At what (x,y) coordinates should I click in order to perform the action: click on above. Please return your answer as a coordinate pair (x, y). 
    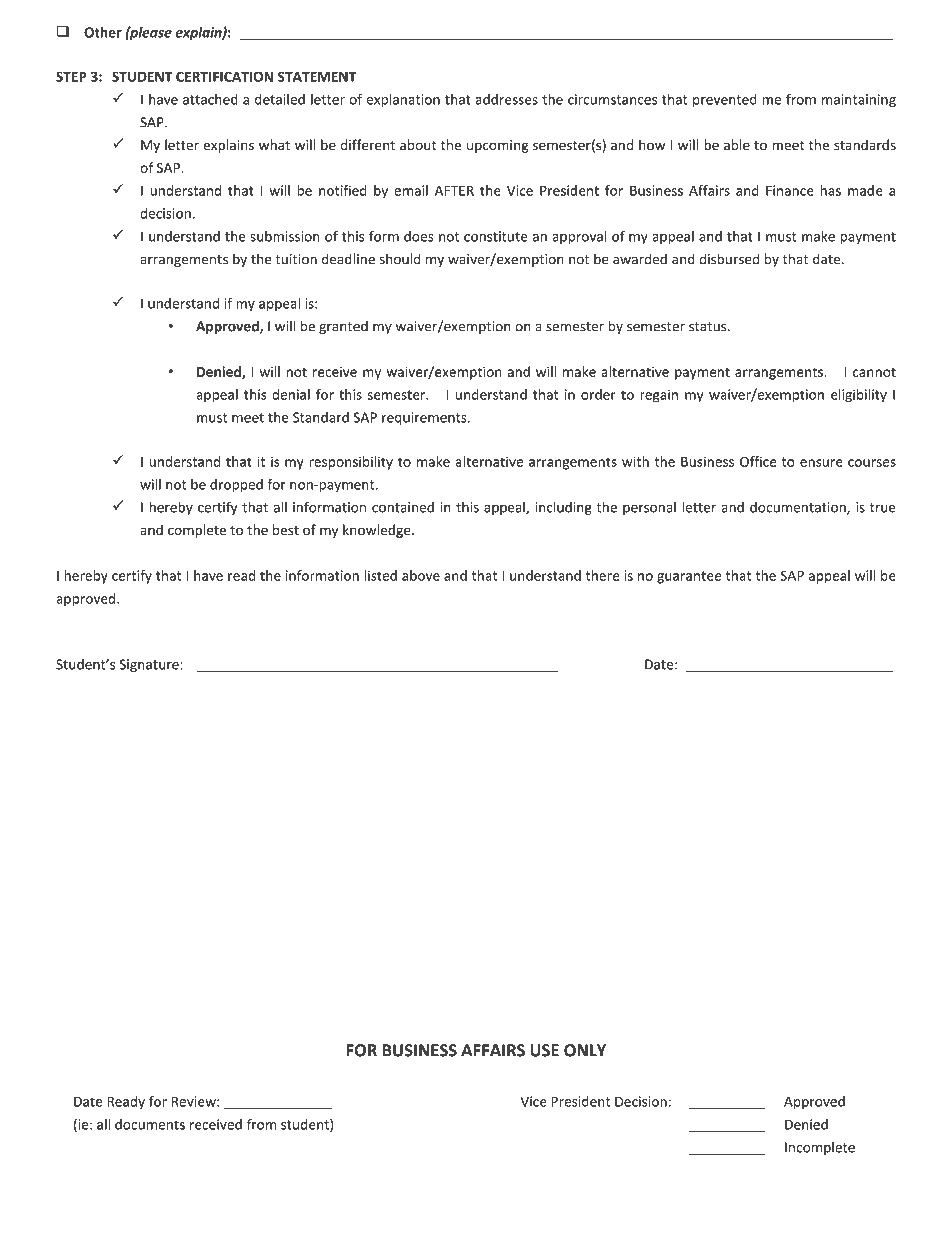
    Looking at the image, I should click on (421, 575).
